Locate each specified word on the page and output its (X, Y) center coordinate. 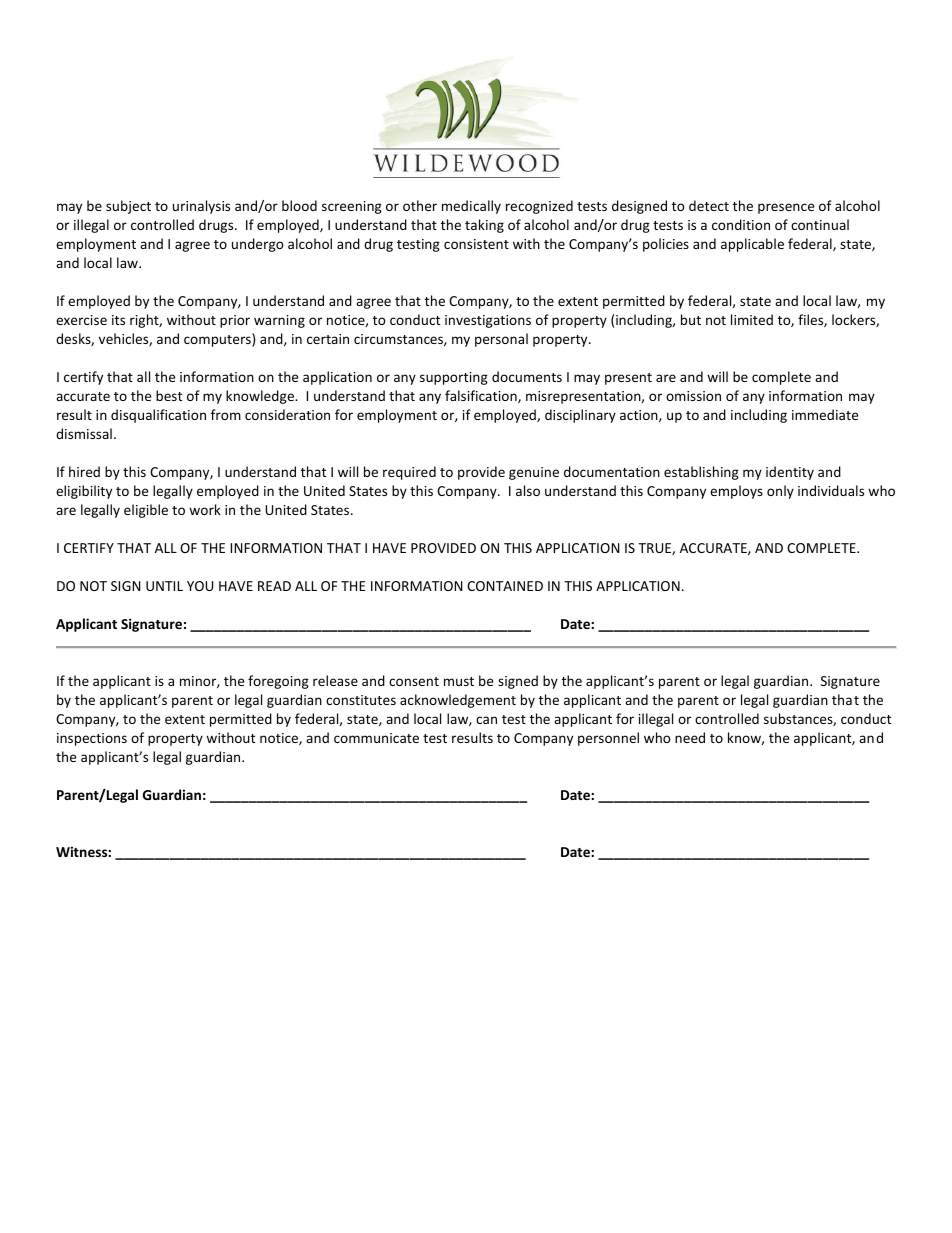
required (409, 473)
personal (501, 340)
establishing (701, 473)
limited (752, 319)
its (118, 320)
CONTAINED (505, 586)
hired (84, 471)
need (690, 737)
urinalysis (201, 207)
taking (484, 226)
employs (736, 492)
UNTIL (164, 586)
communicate (376, 738)
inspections (92, 739)
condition (741, 224)
